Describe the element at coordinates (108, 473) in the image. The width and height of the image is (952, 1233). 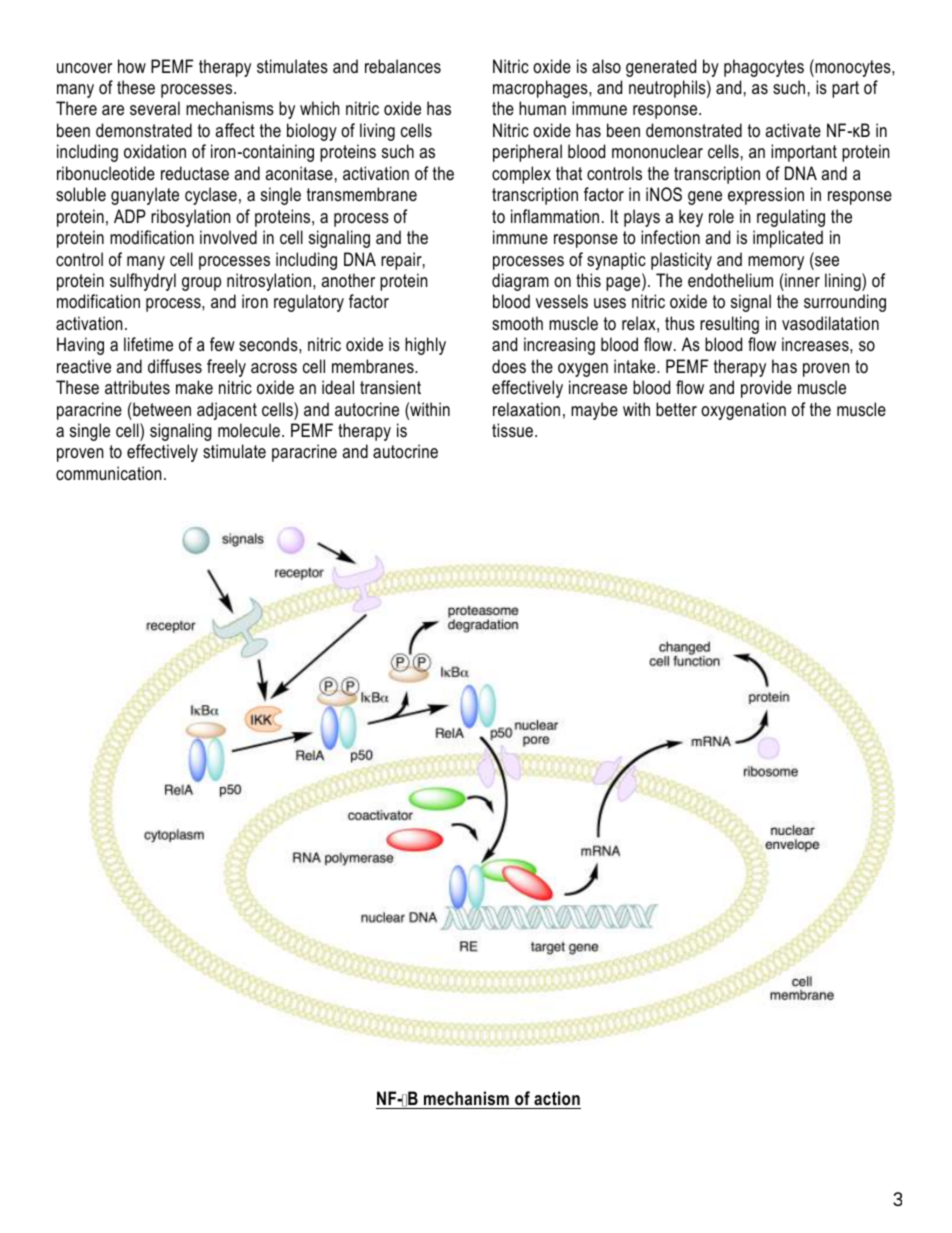
I see `communication` at that location.
